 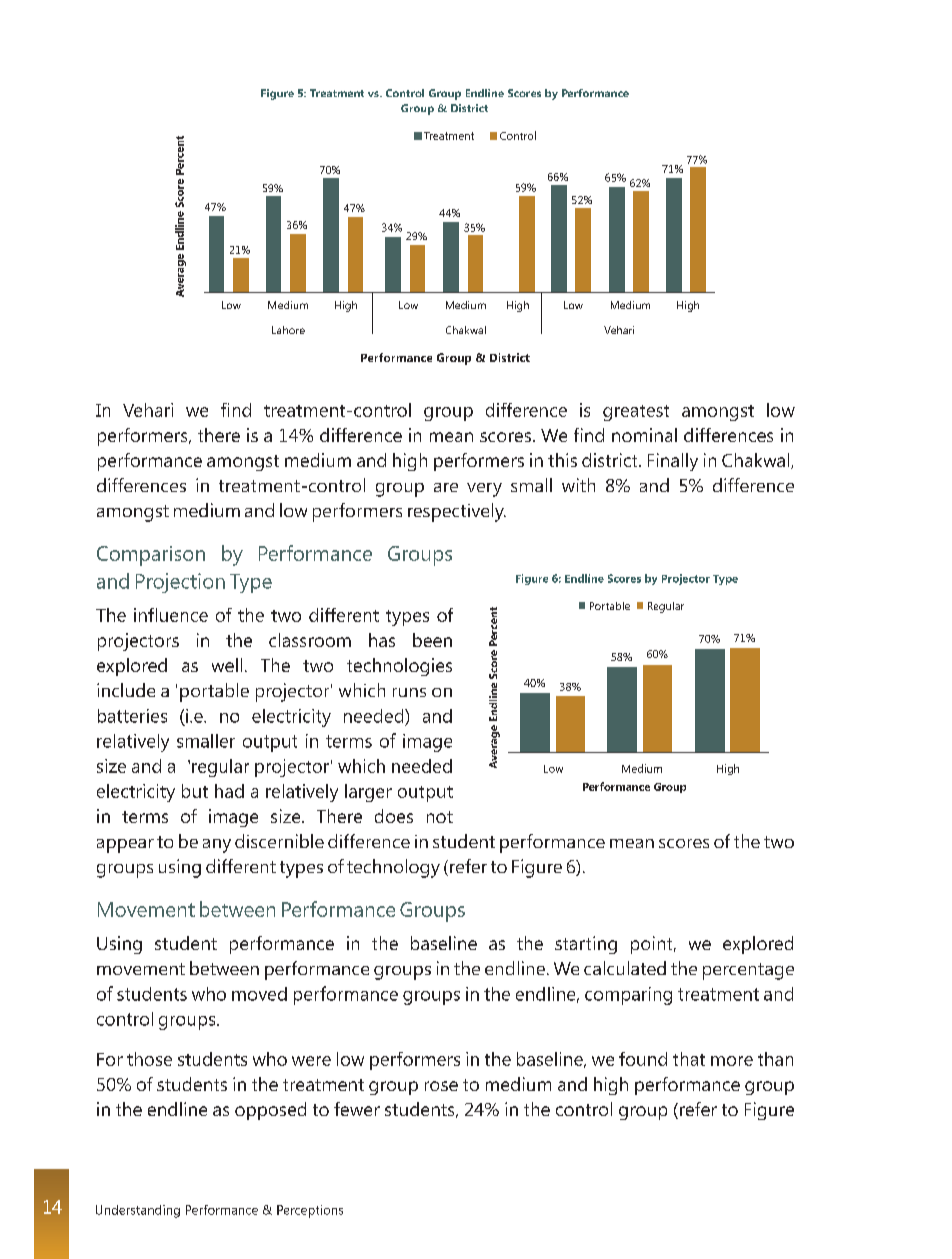 I want to click on this, so click(x=562, y=460).
